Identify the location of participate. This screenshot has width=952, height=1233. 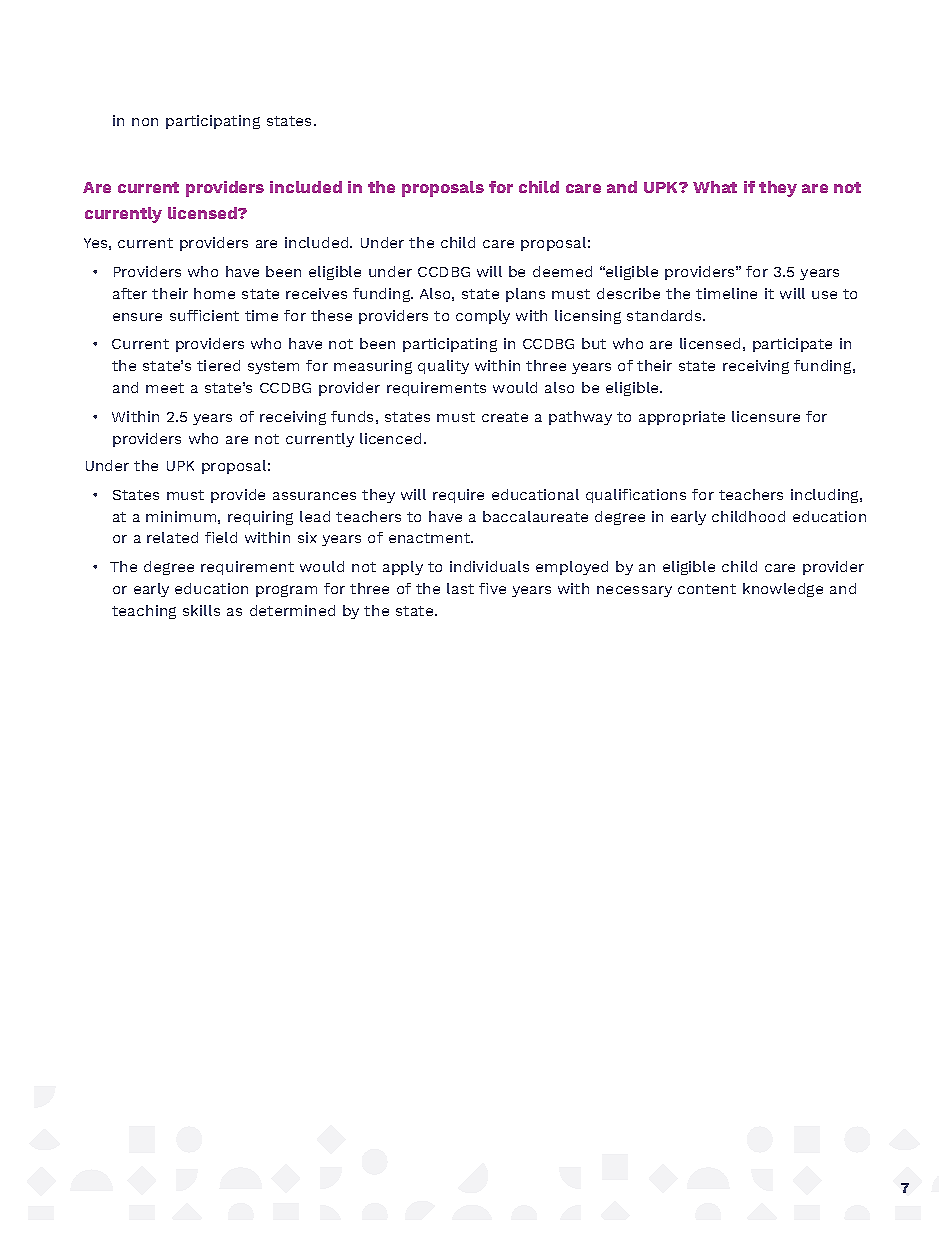
(792, 345).
